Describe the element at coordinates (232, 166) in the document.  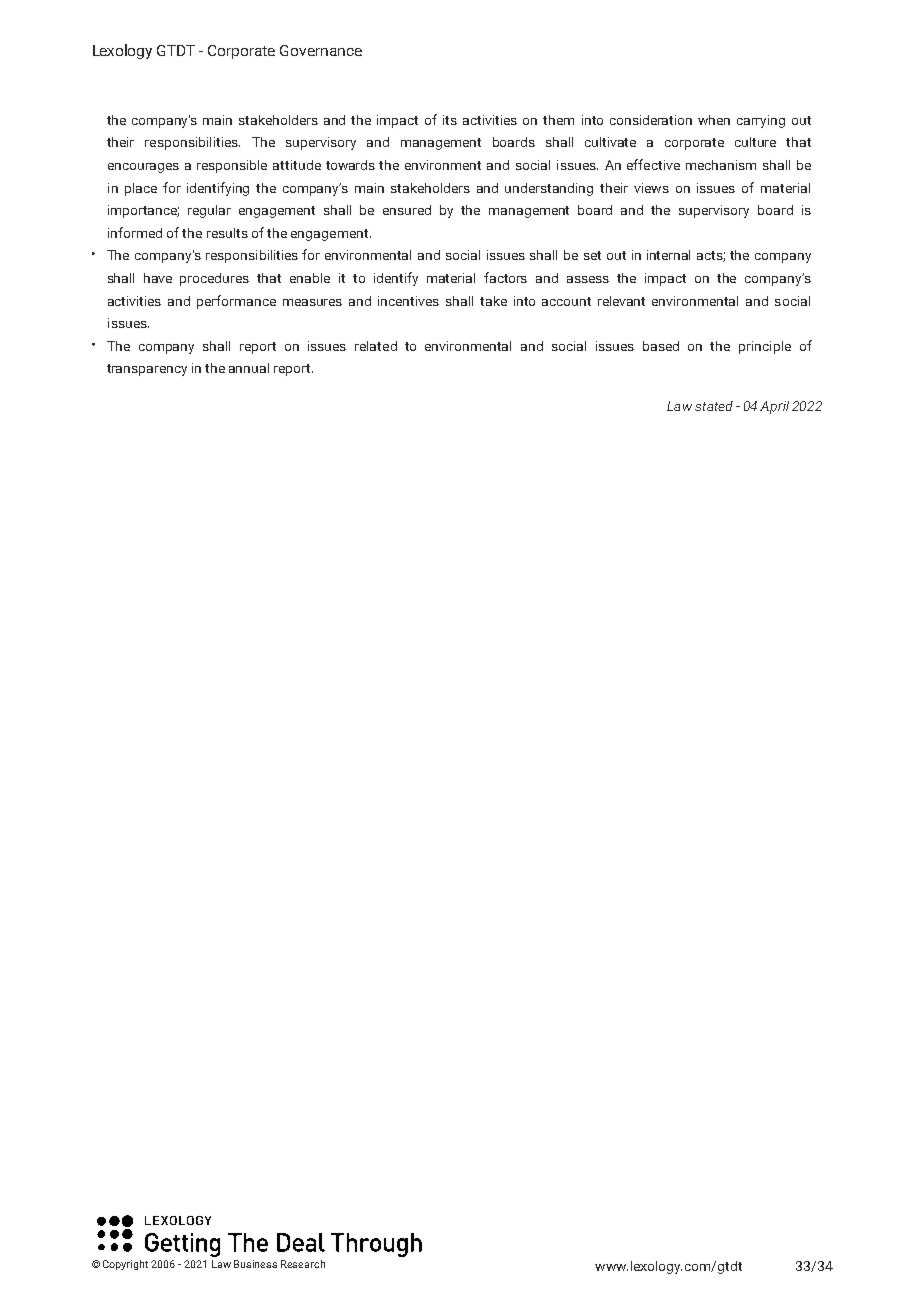
I see `responsible` at that location.
